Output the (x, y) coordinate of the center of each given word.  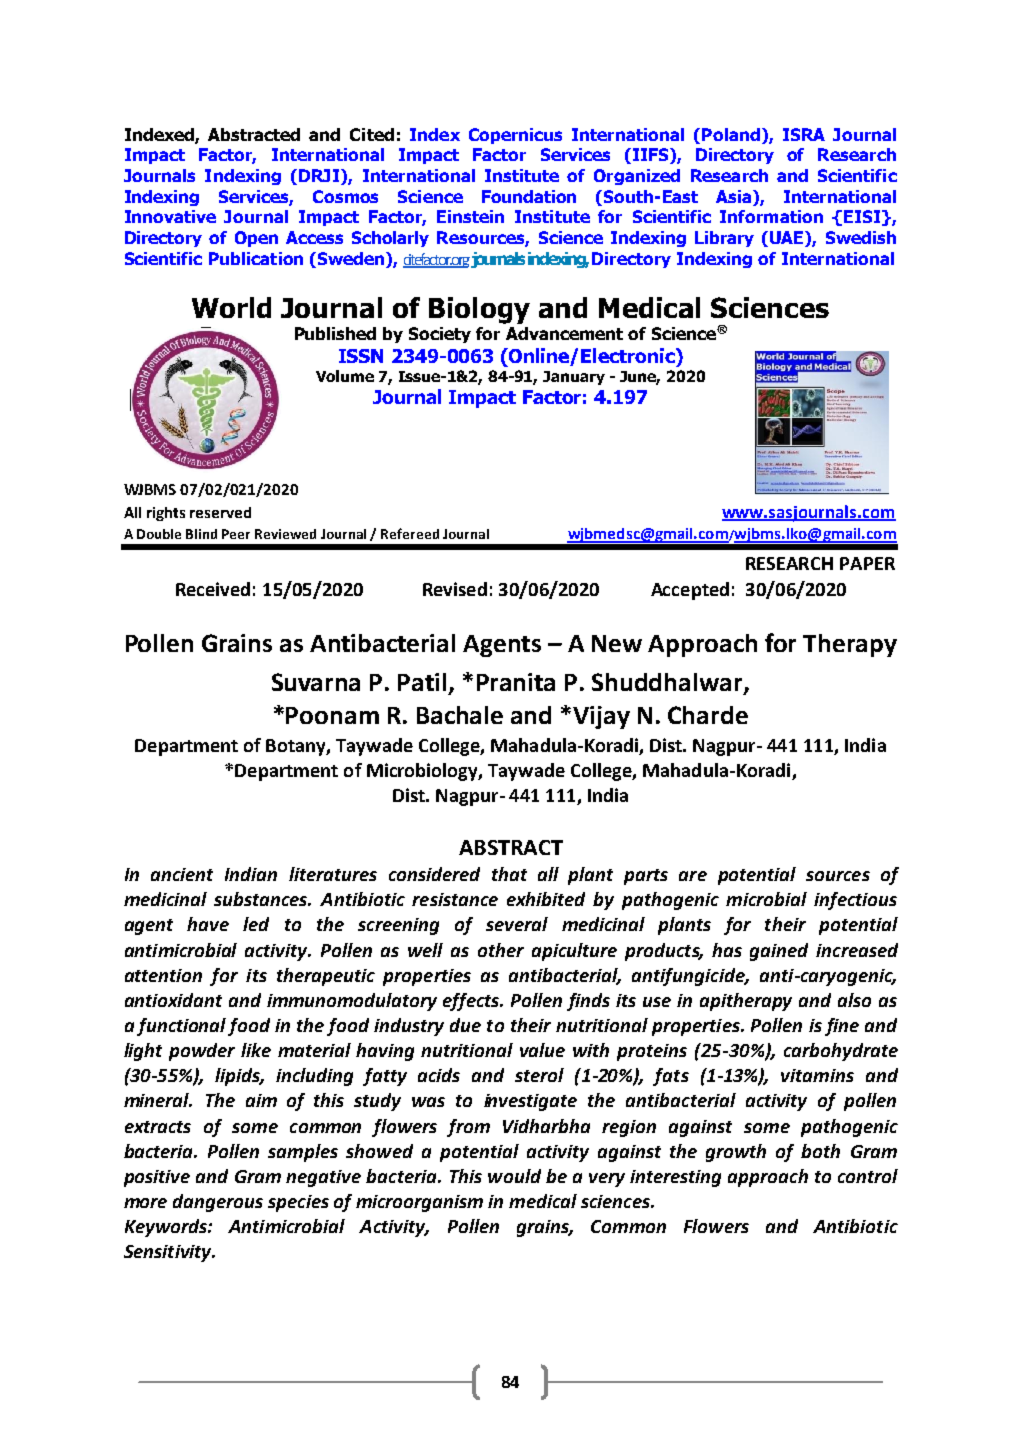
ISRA (804, 134)
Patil (422, 682)
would (514, 1176)
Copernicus (515, 136)
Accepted (690, 591)
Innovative (170, 216)
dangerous (218, 1203)
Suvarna (316, 682)
